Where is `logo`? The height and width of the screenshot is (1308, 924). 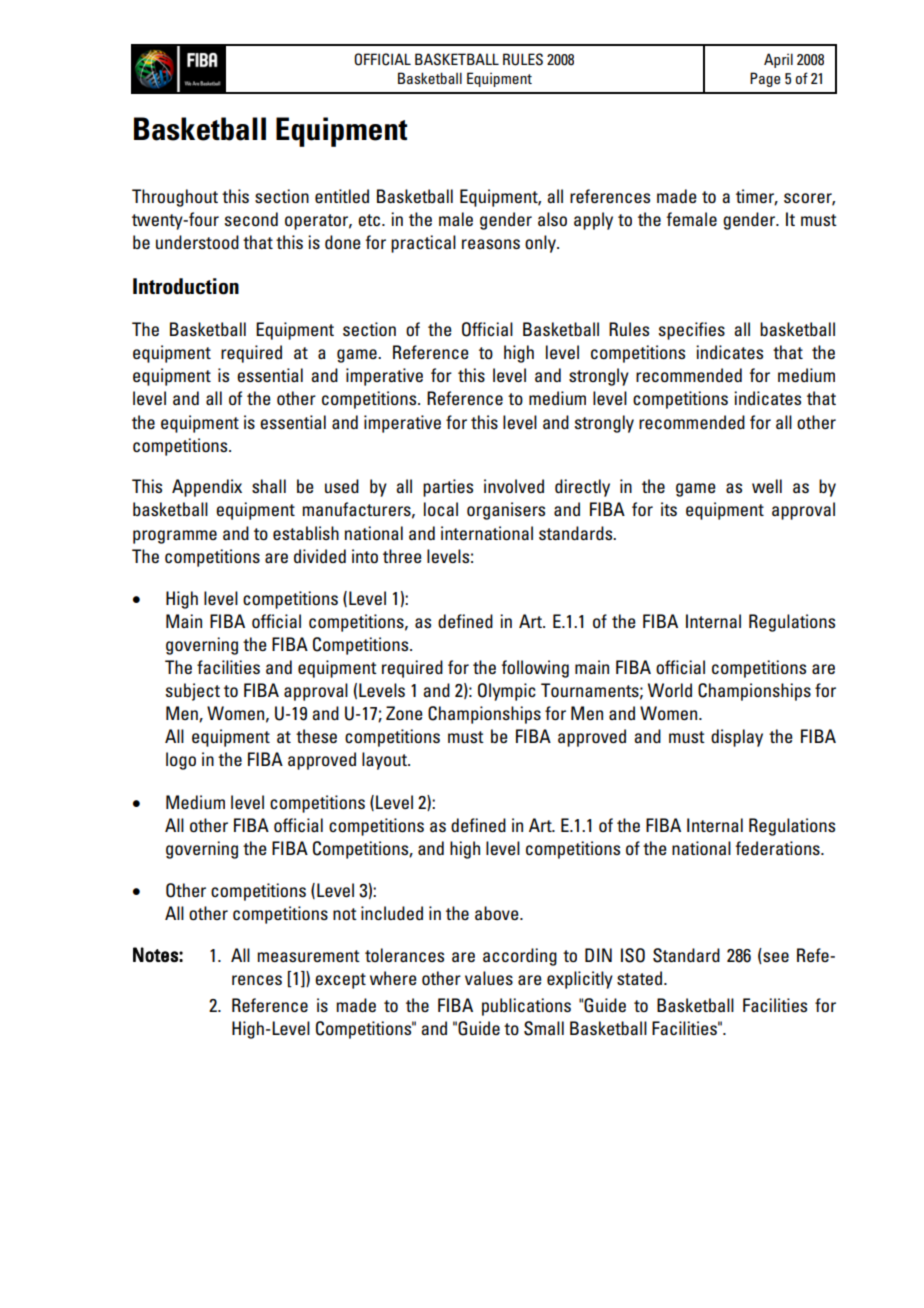
logo is located at coordinates (181, 761).
